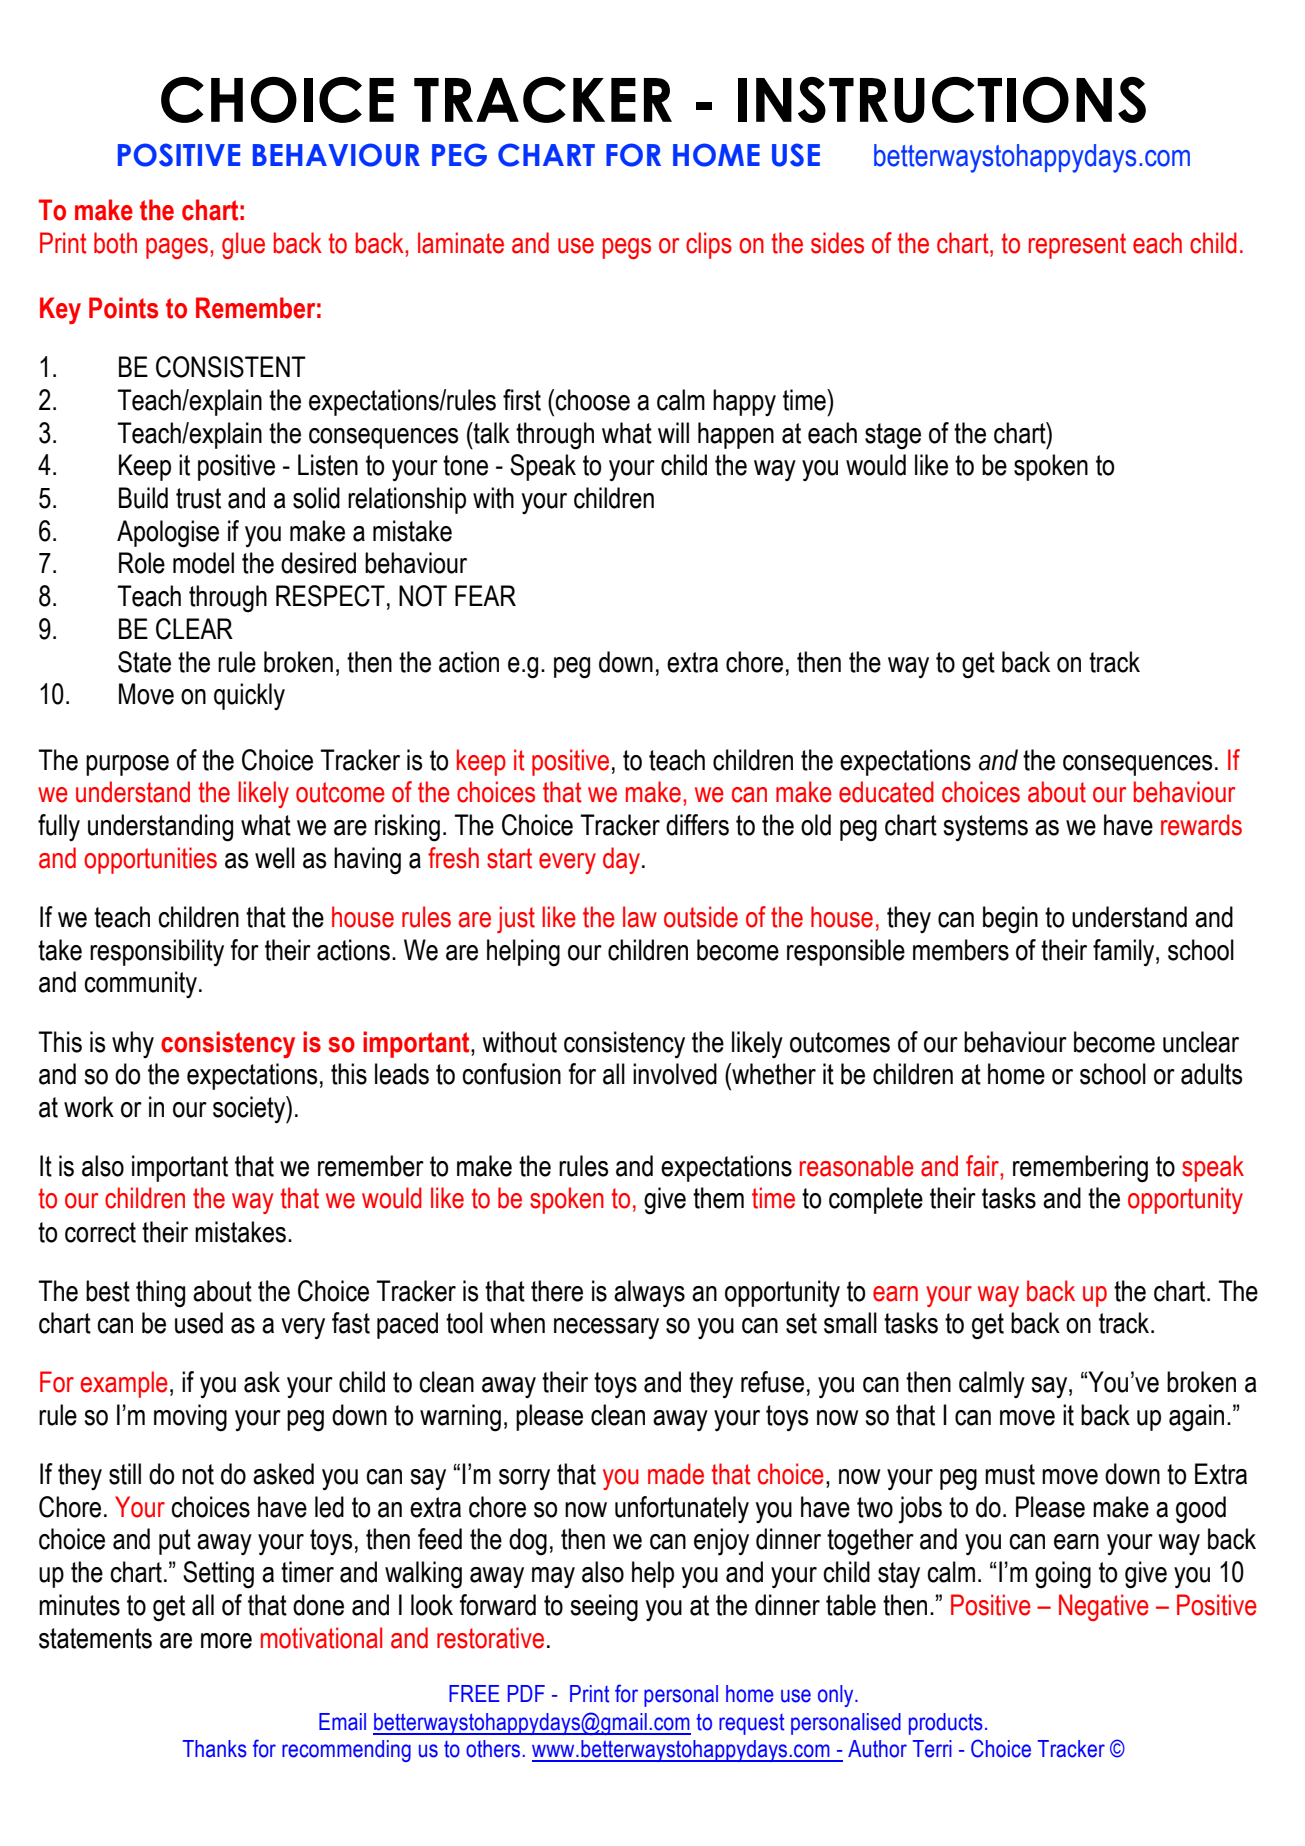  What do you see at coordinates (946, 1724) in the screenshot?
I see `products` at bounding box center [946, 1724].
